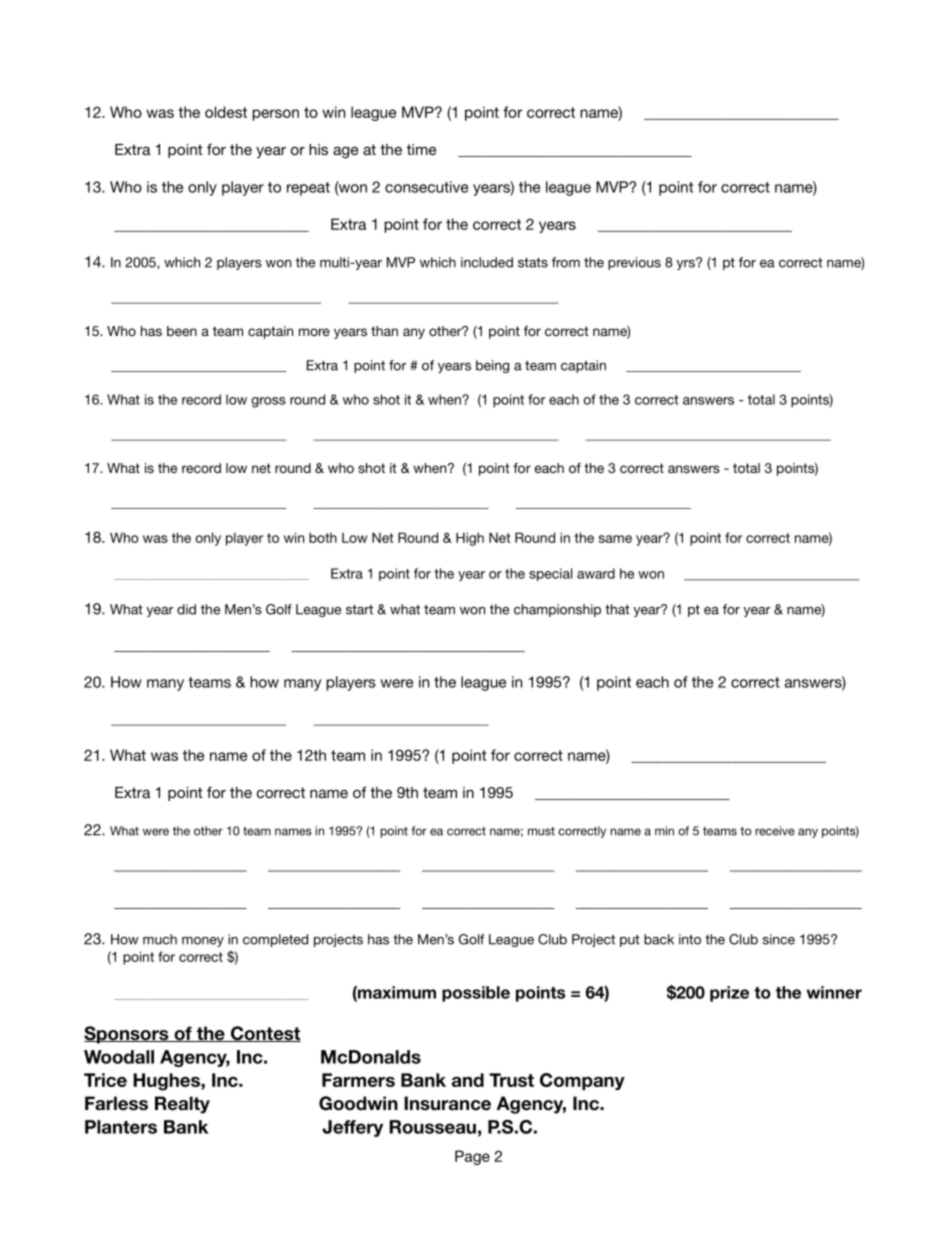 The image size is (952, 1233). I want to click on championship, so click(557, 610).
